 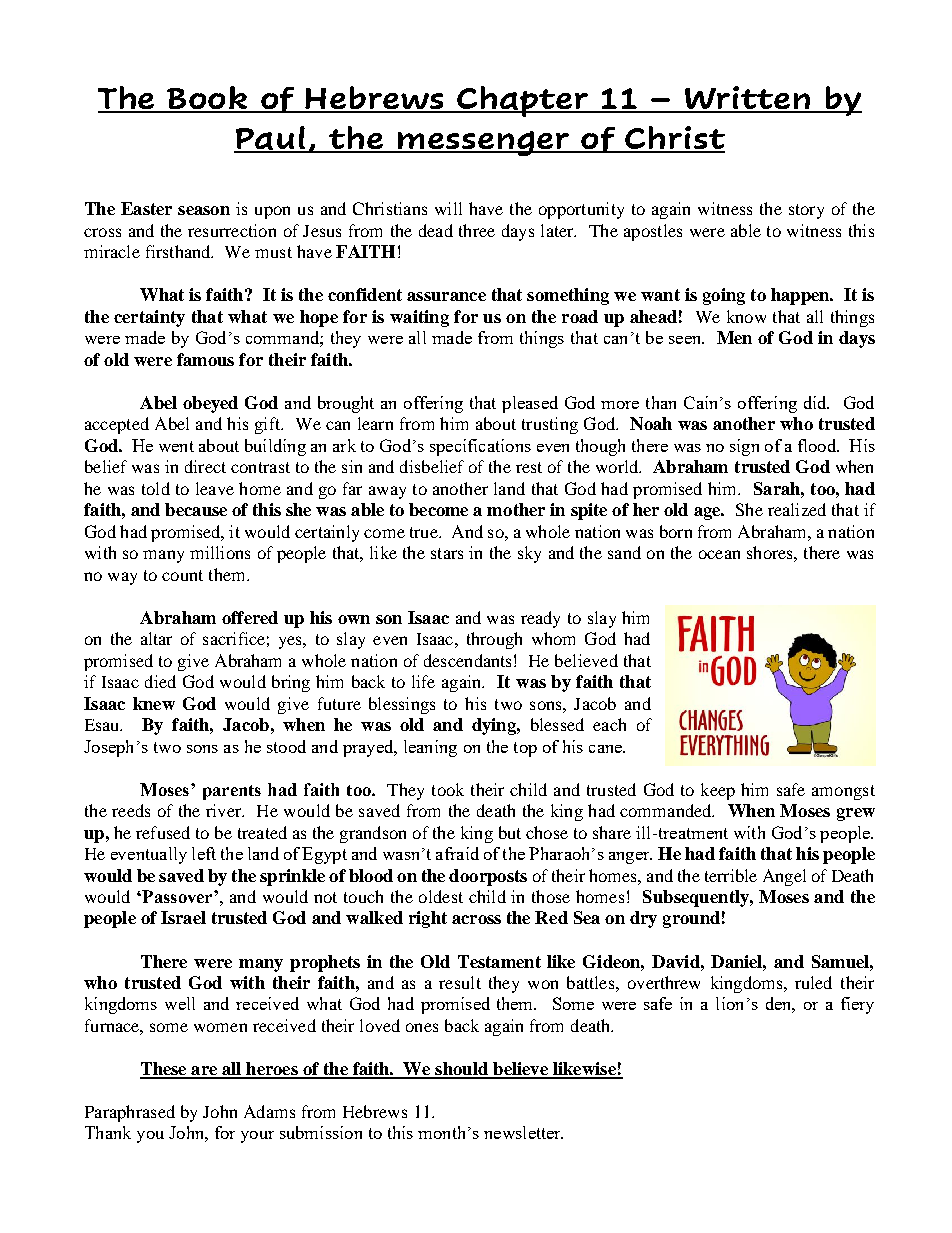 What do you see at coordinates (816, 402) in the document?
I see `did` at bounding box center [816, 402].
